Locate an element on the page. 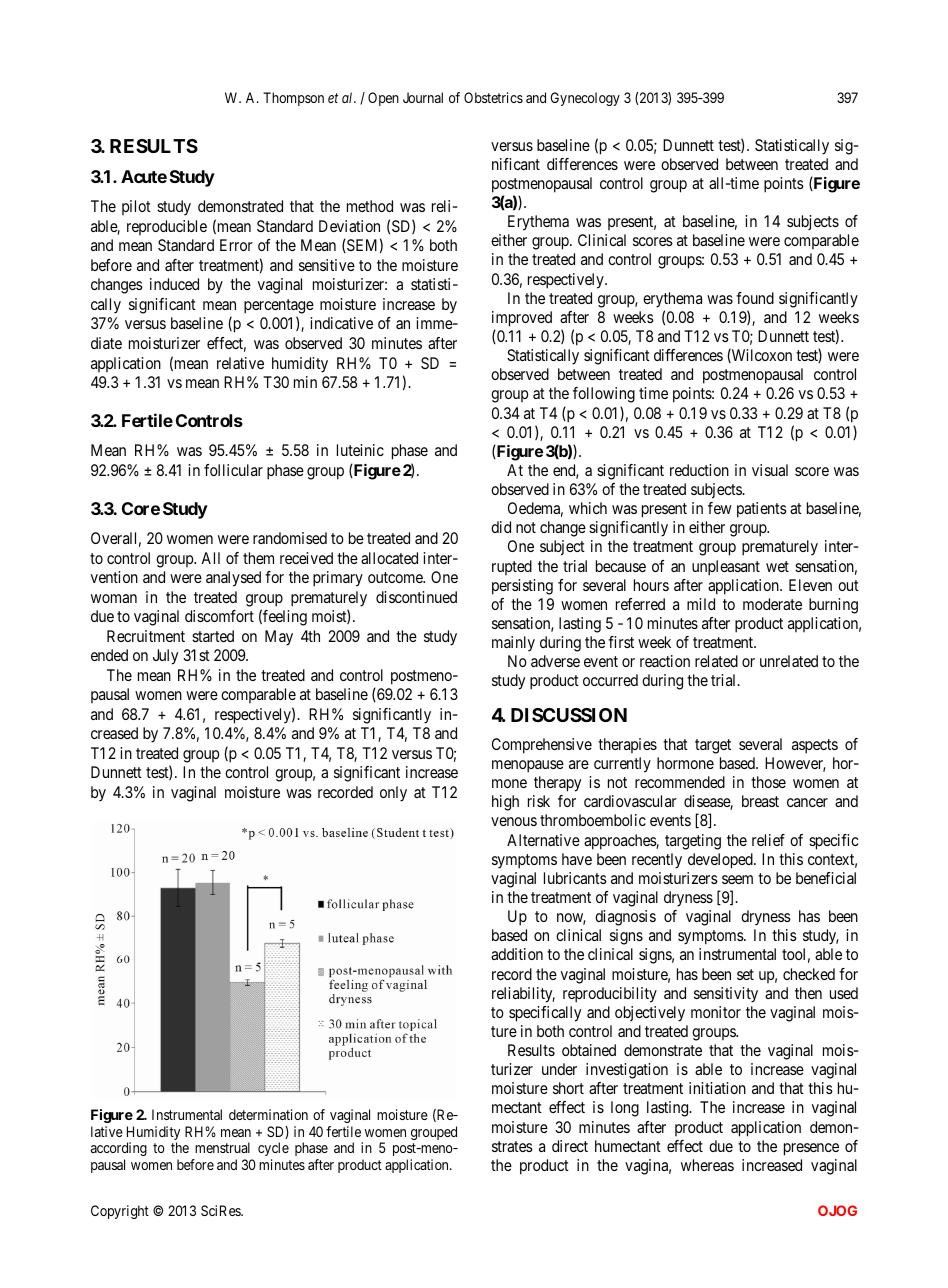 The width and height of the page is (948, 1288). Thompson is located at coordinates (293, 99).
